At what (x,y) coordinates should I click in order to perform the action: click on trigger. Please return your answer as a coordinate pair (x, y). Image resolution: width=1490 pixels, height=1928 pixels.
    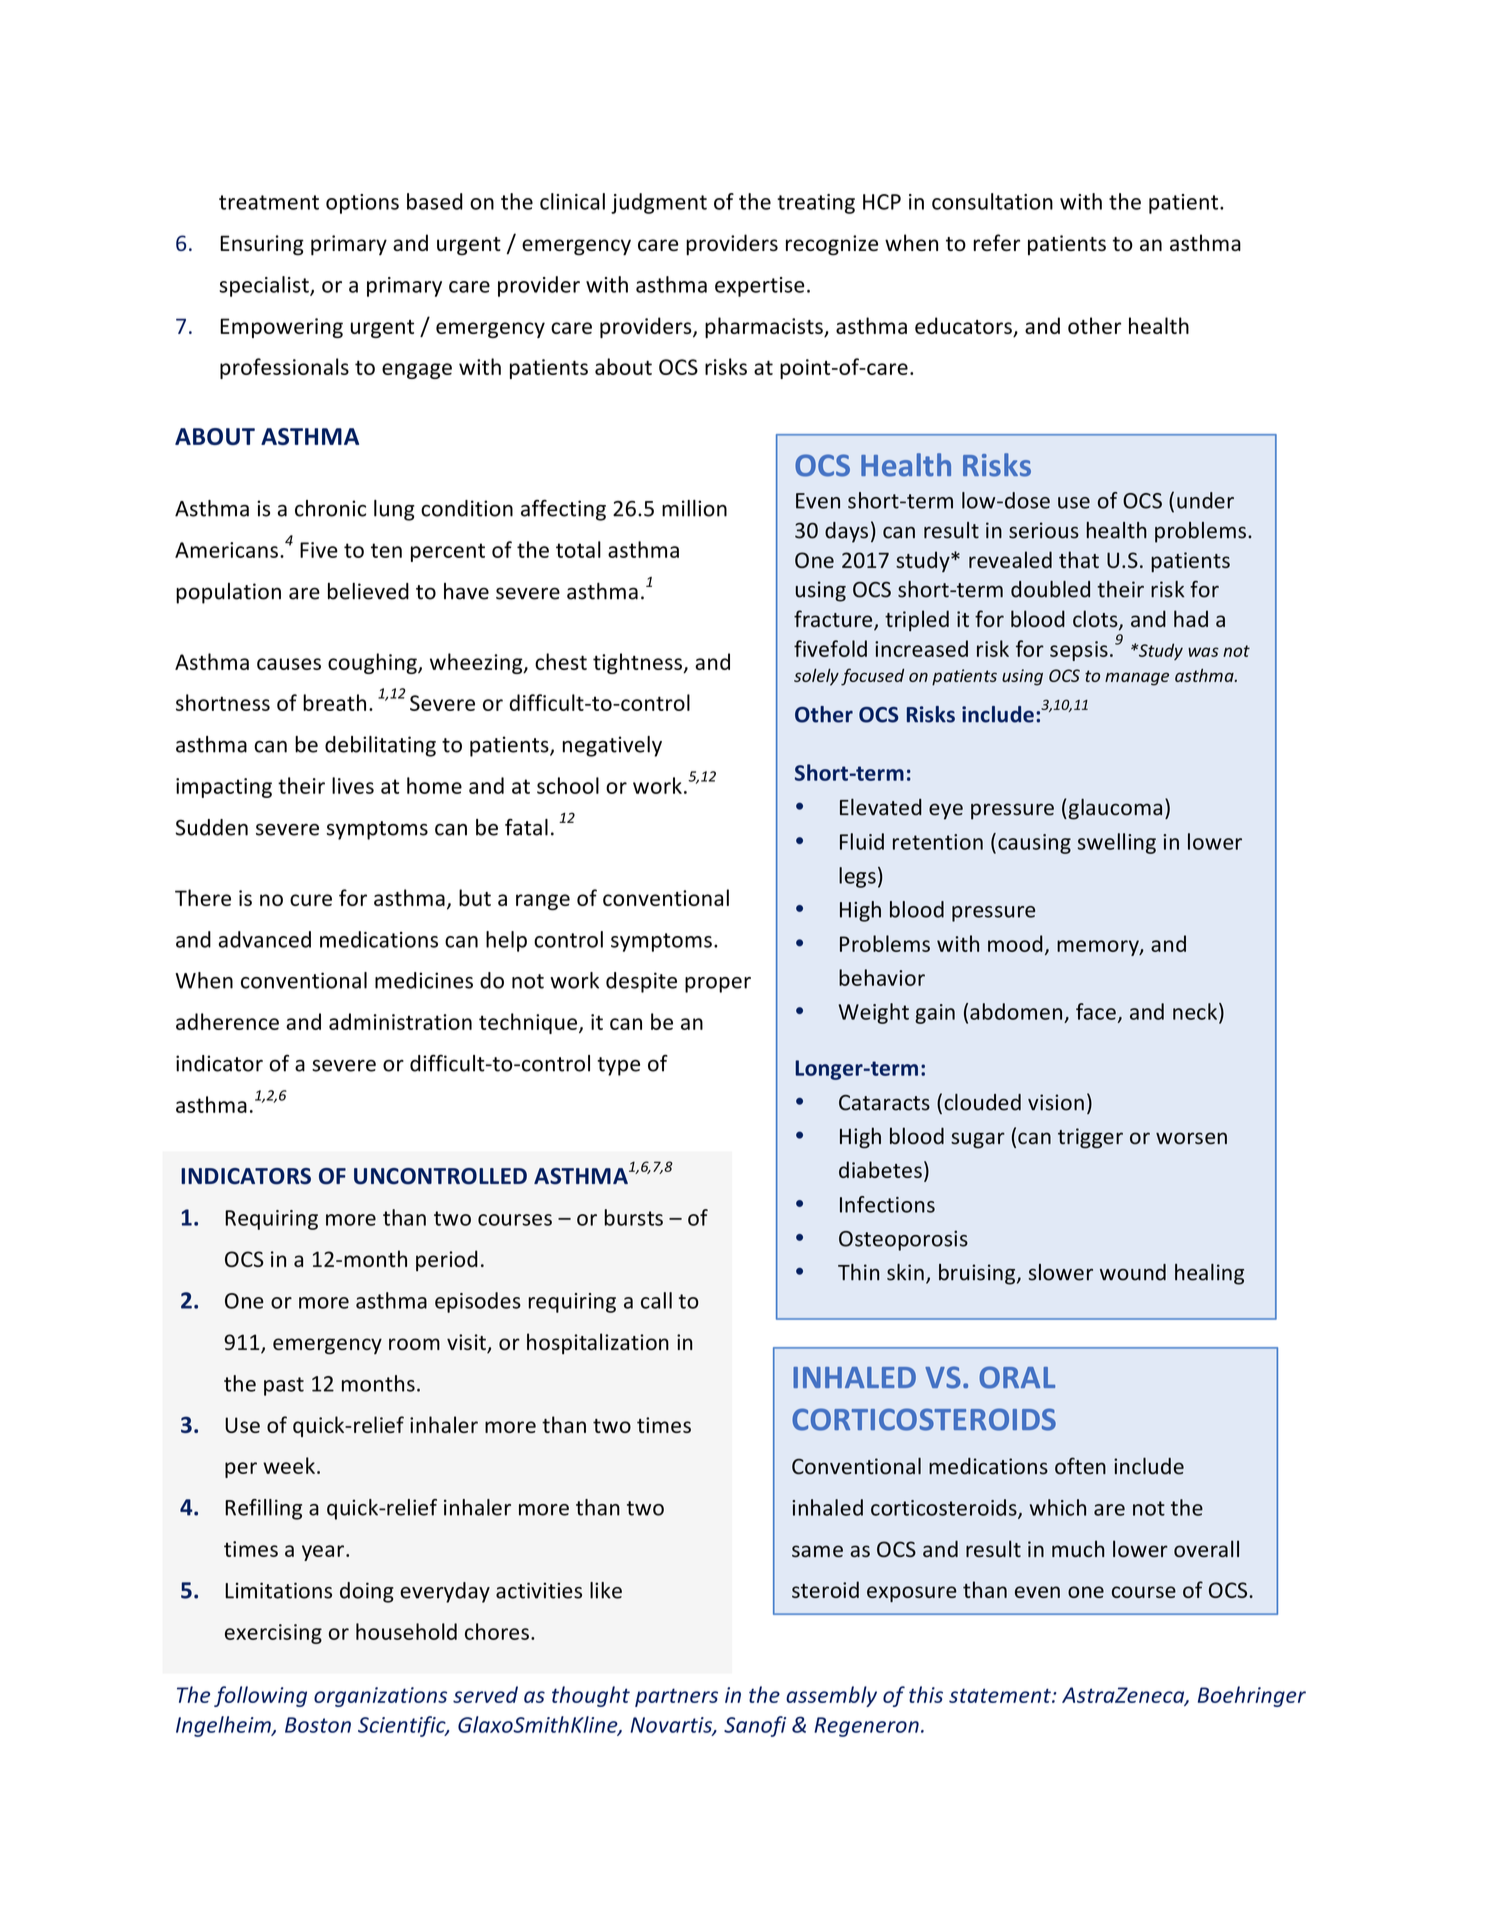
    Looking at the image, I should click on (1090, 1138).
